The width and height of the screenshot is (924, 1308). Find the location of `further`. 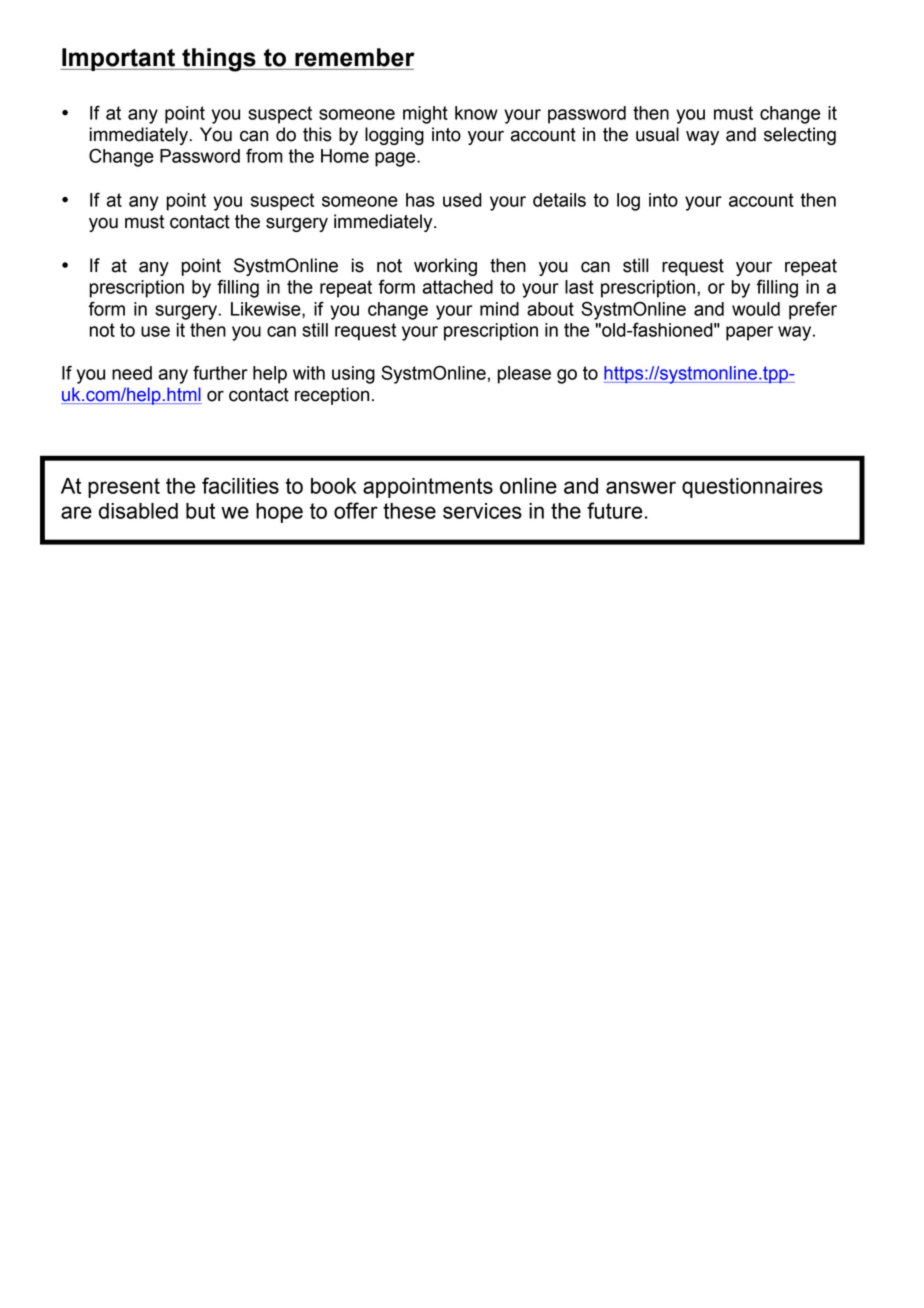

further is located at coordinates (220, 372).
